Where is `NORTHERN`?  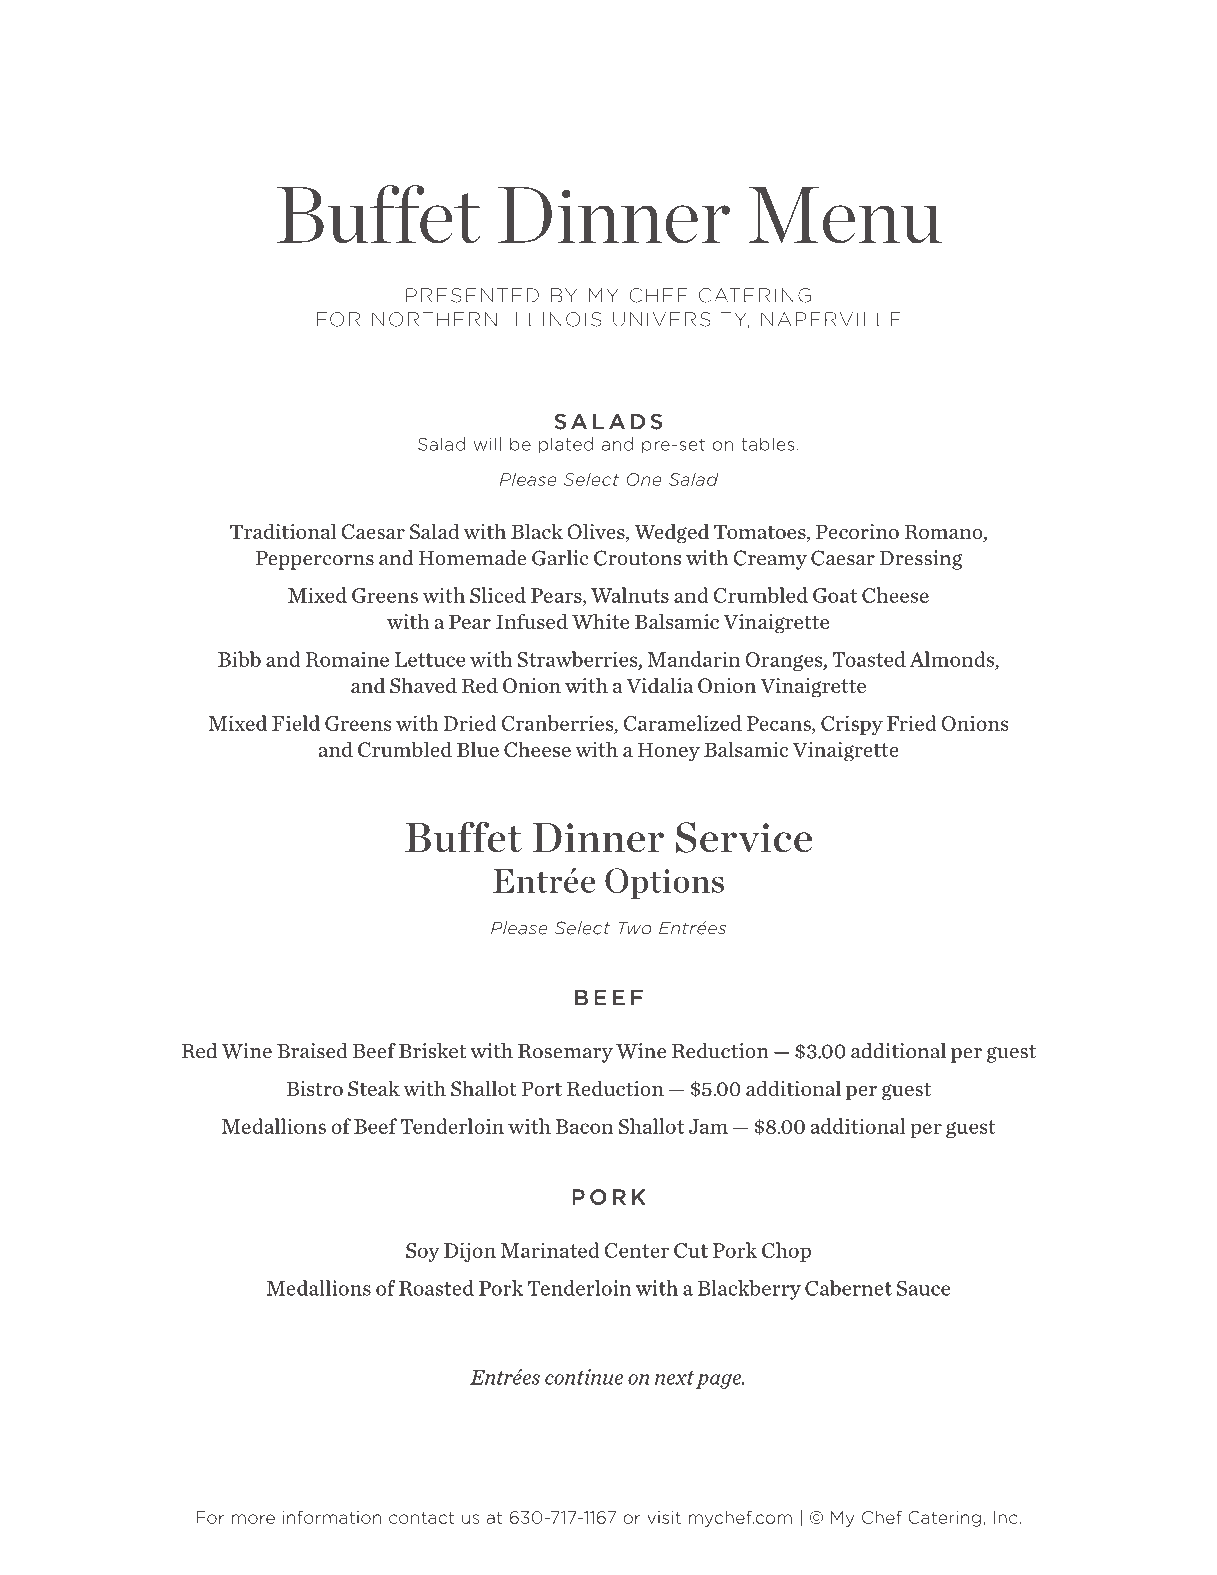 NORTHERN is located at coordinates (434, 319).
